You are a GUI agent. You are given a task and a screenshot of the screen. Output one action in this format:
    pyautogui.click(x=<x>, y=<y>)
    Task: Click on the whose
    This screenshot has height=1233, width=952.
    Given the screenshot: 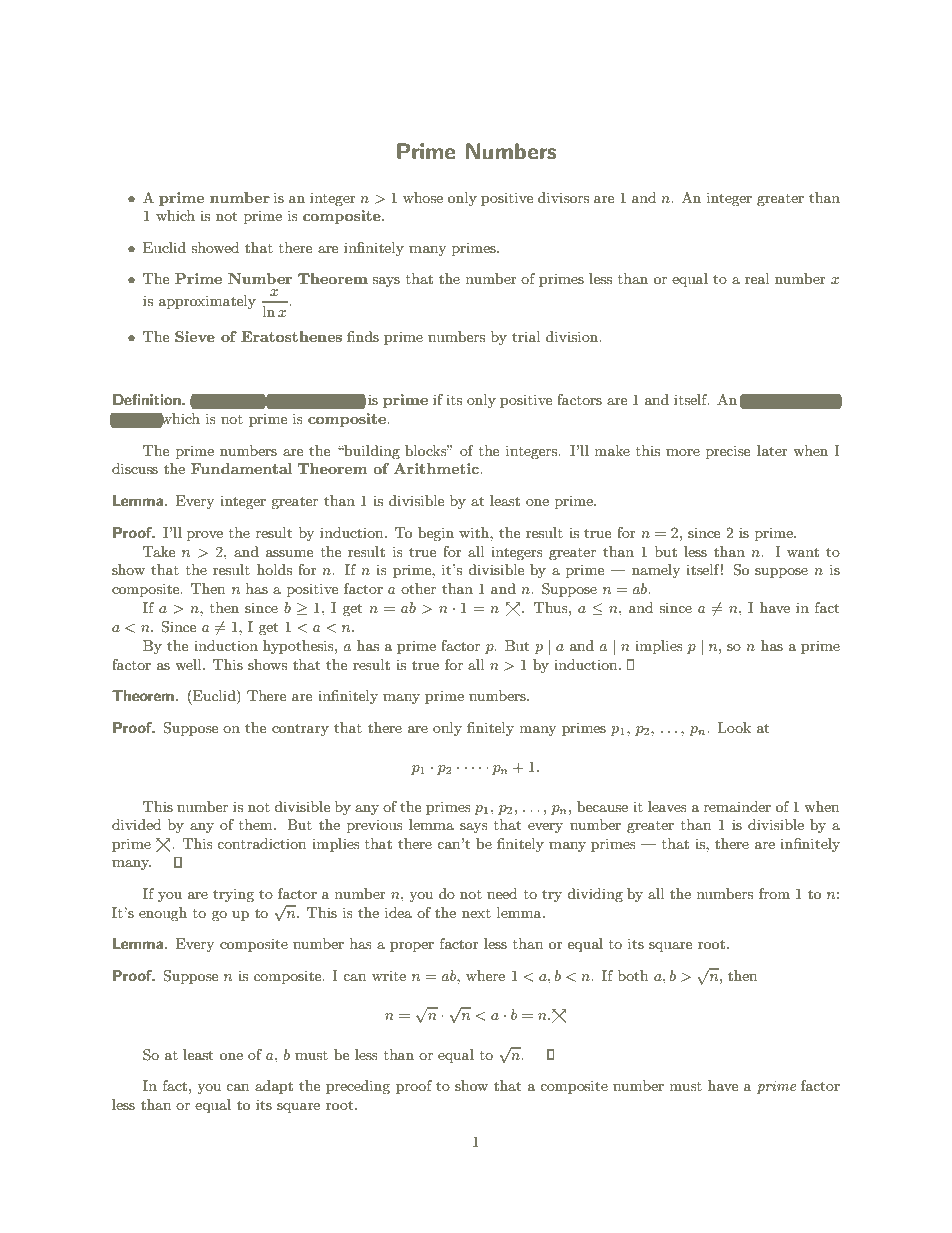 What is the action you would take?
    pyautogui.click(x=423, y=197)
